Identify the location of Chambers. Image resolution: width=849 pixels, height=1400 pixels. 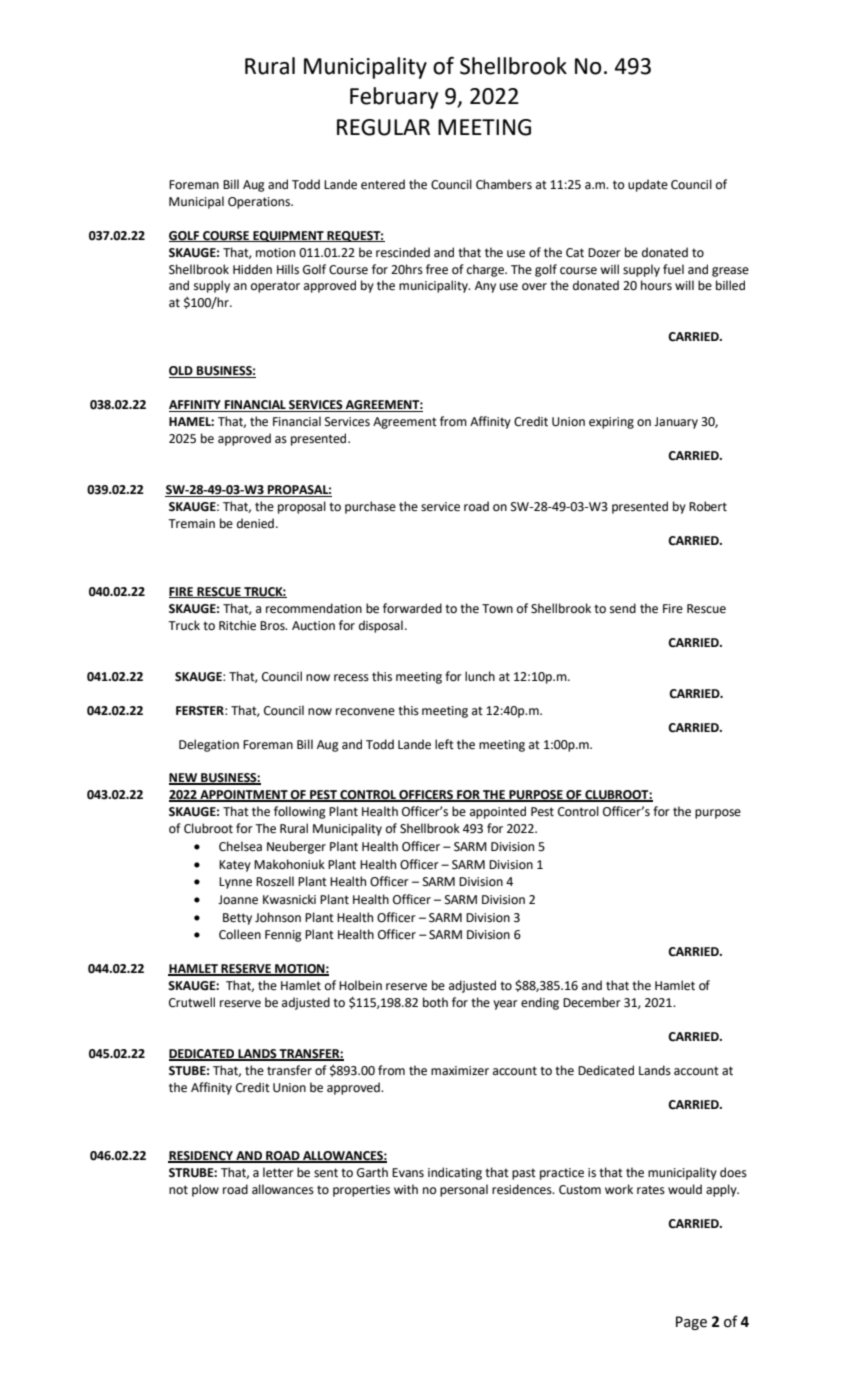
(504, 184).
